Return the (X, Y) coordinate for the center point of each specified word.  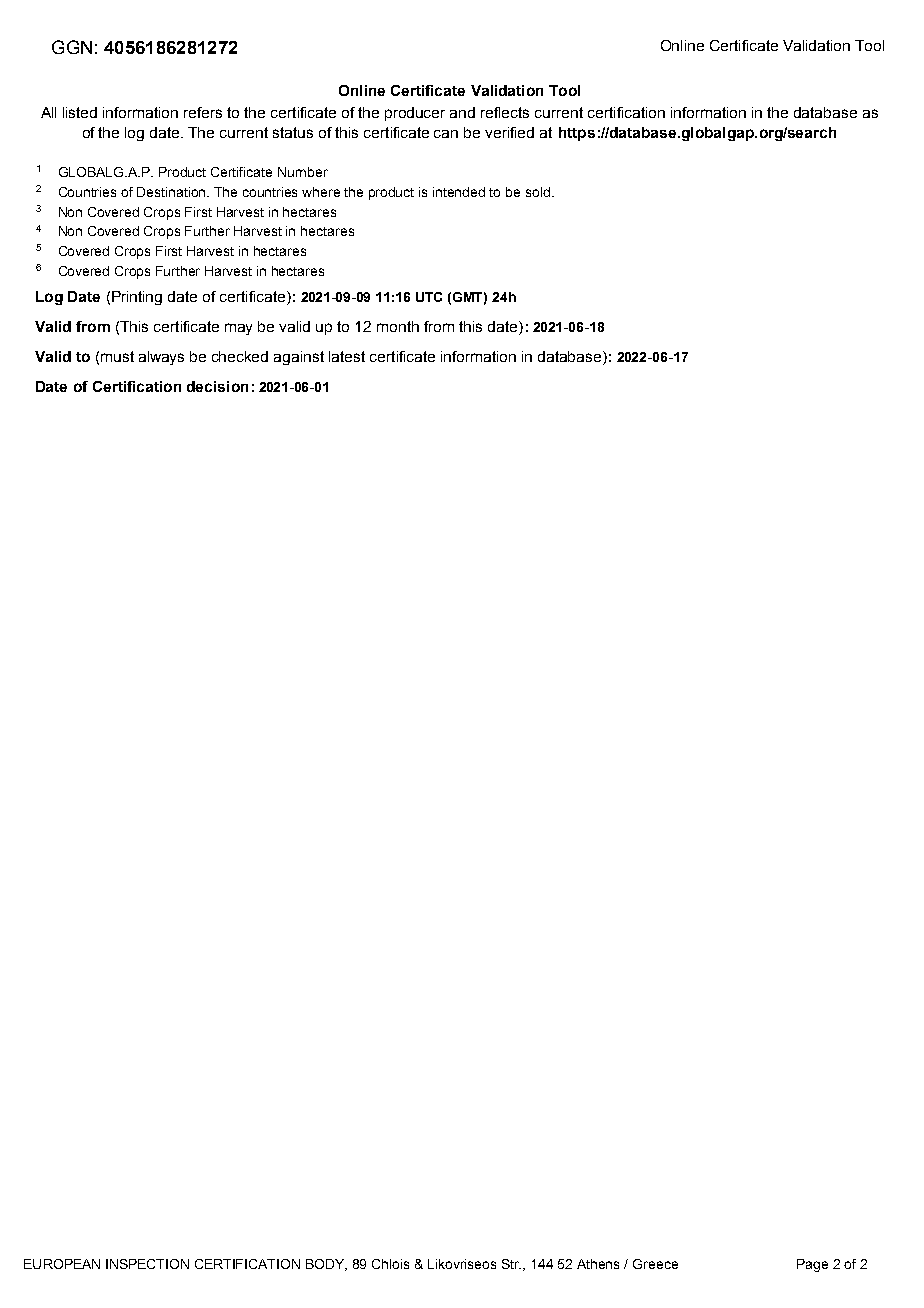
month (398, 326)
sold (538, 192)
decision (217, 386)
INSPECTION (147, 1264)
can (446, 134)
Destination (173, 192)
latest (347, 356)
